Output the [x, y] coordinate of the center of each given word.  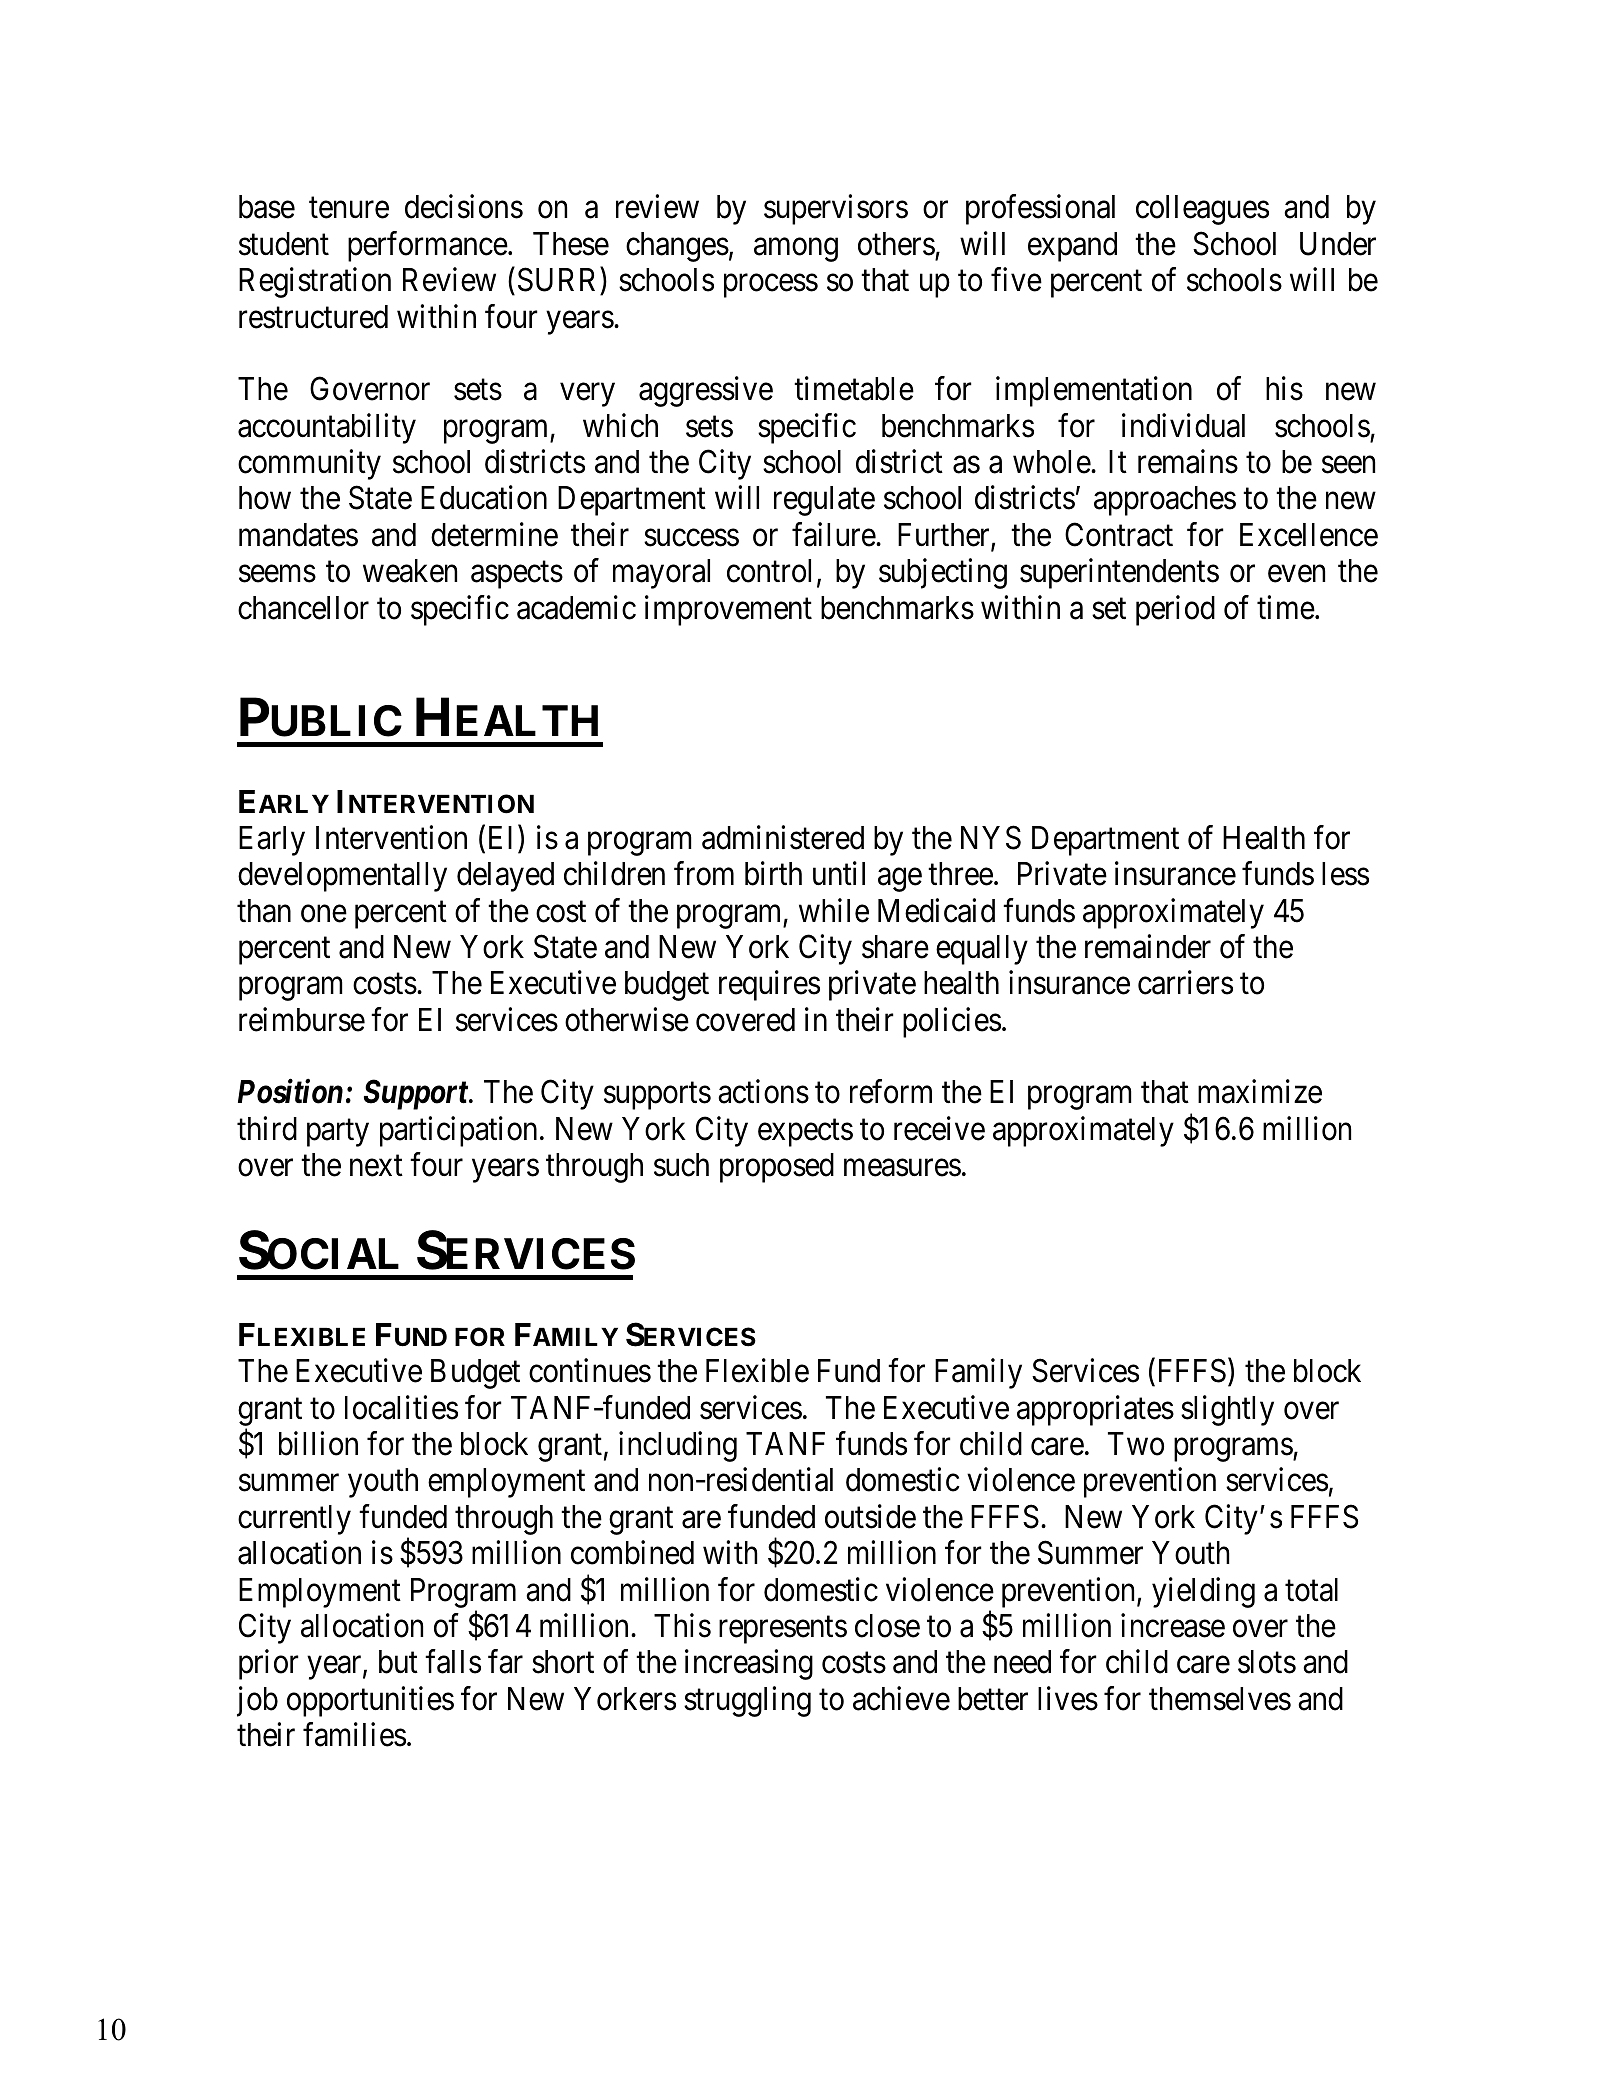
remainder [1148, 946]
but [398, 1662]
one [324, 914]
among [796, 250]
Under [1338, 244]
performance [428, 246]
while [834, 910]
